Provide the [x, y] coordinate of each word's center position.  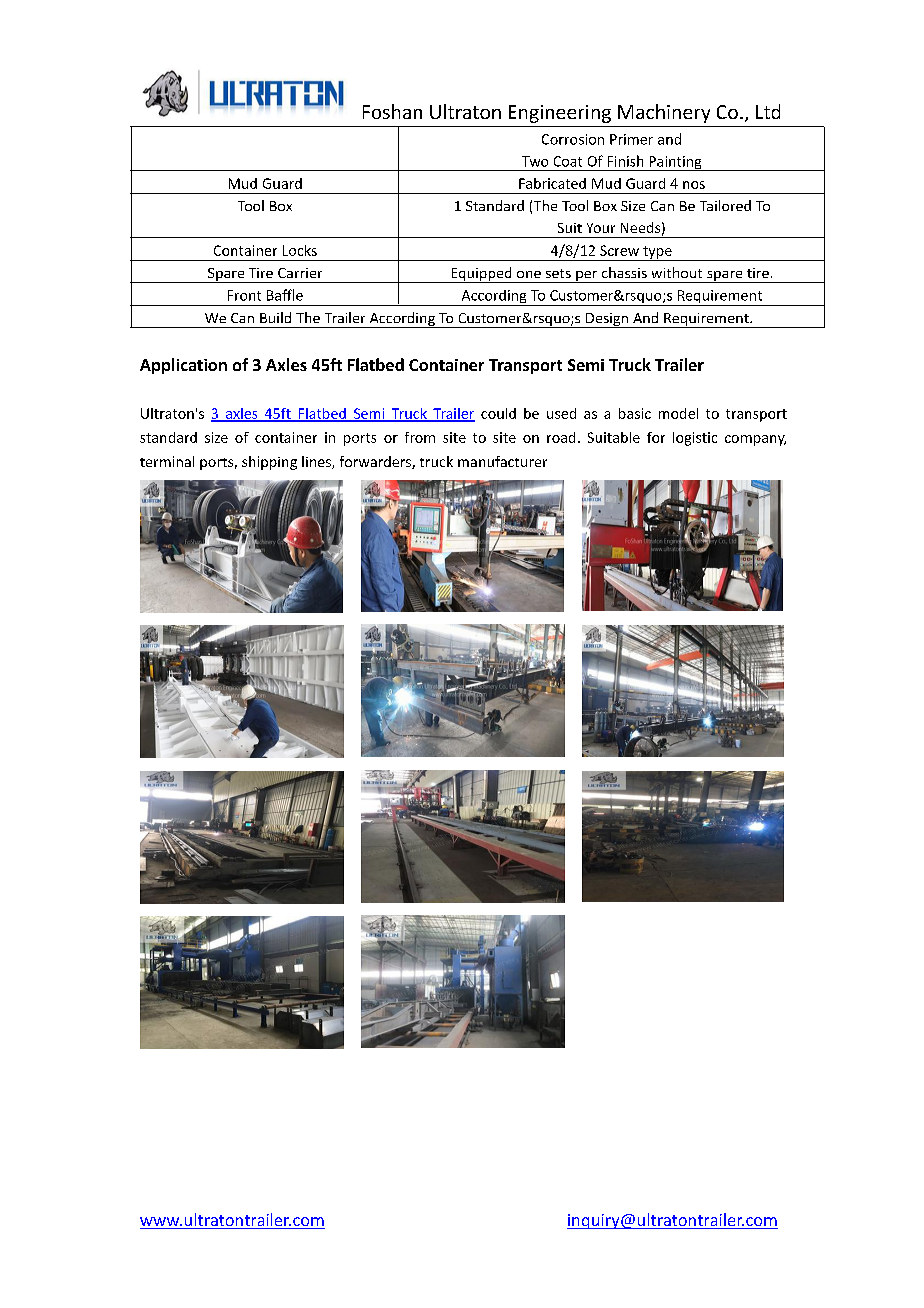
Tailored [725, 205]
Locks [300, 250]
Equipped [481, 275]
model [678, 413]
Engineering [560, 114]
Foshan [392, 111]
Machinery [664, 113]
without [677, 272]
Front [244, 295]
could [498, 413]
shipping [269, 463]
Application [183, 366]
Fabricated [552, 183]
